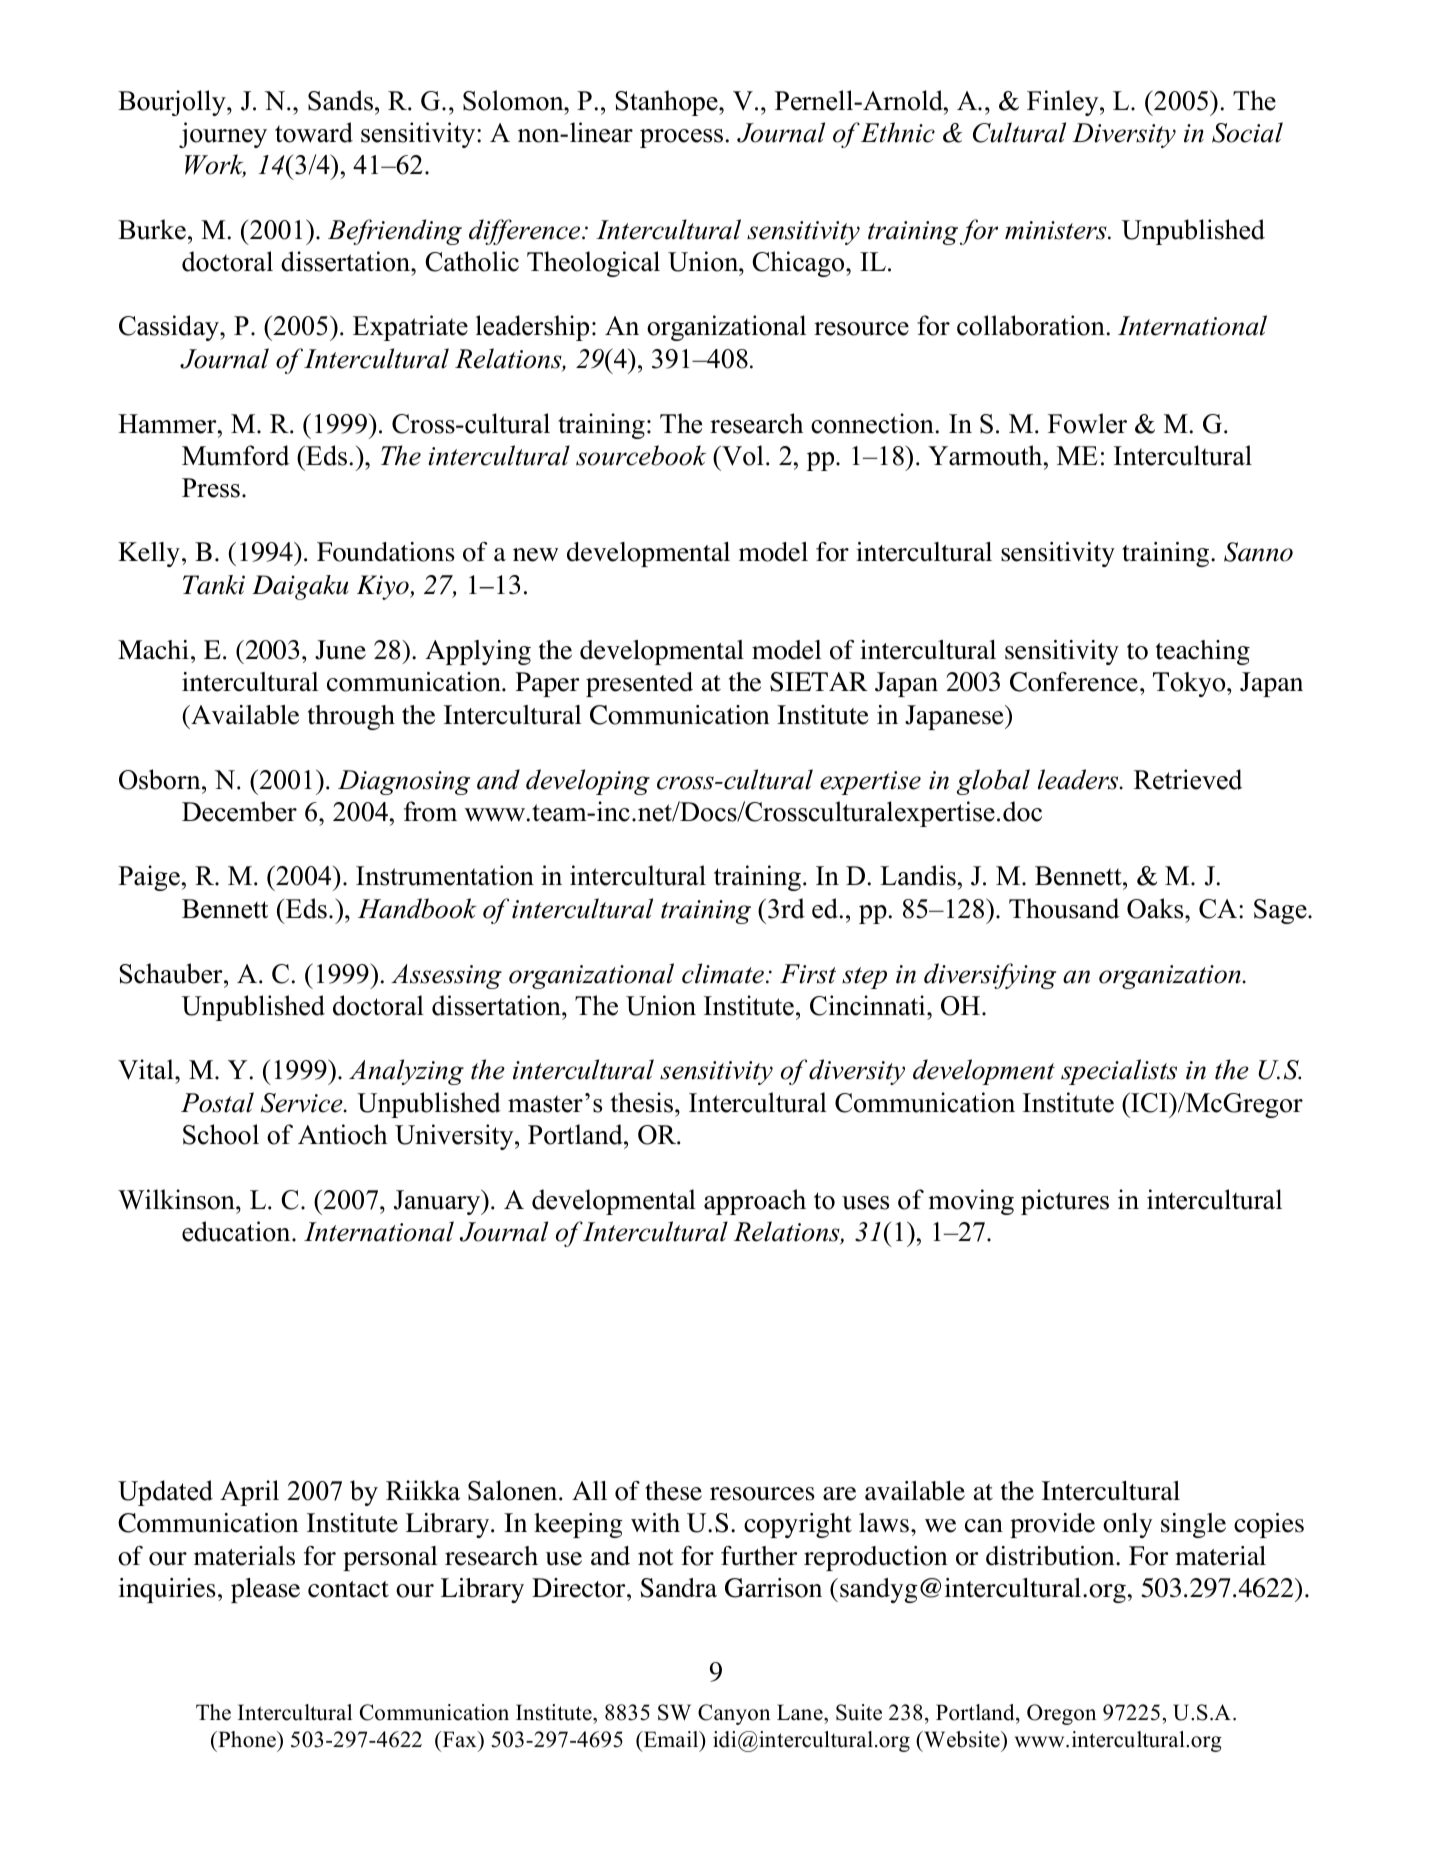 Image resolution: width=1433 pixels, height=1854 pixels. What do you see at coordinates (808, 974) in the screenshot?
I see `First` at bounding box center [808, 974].
